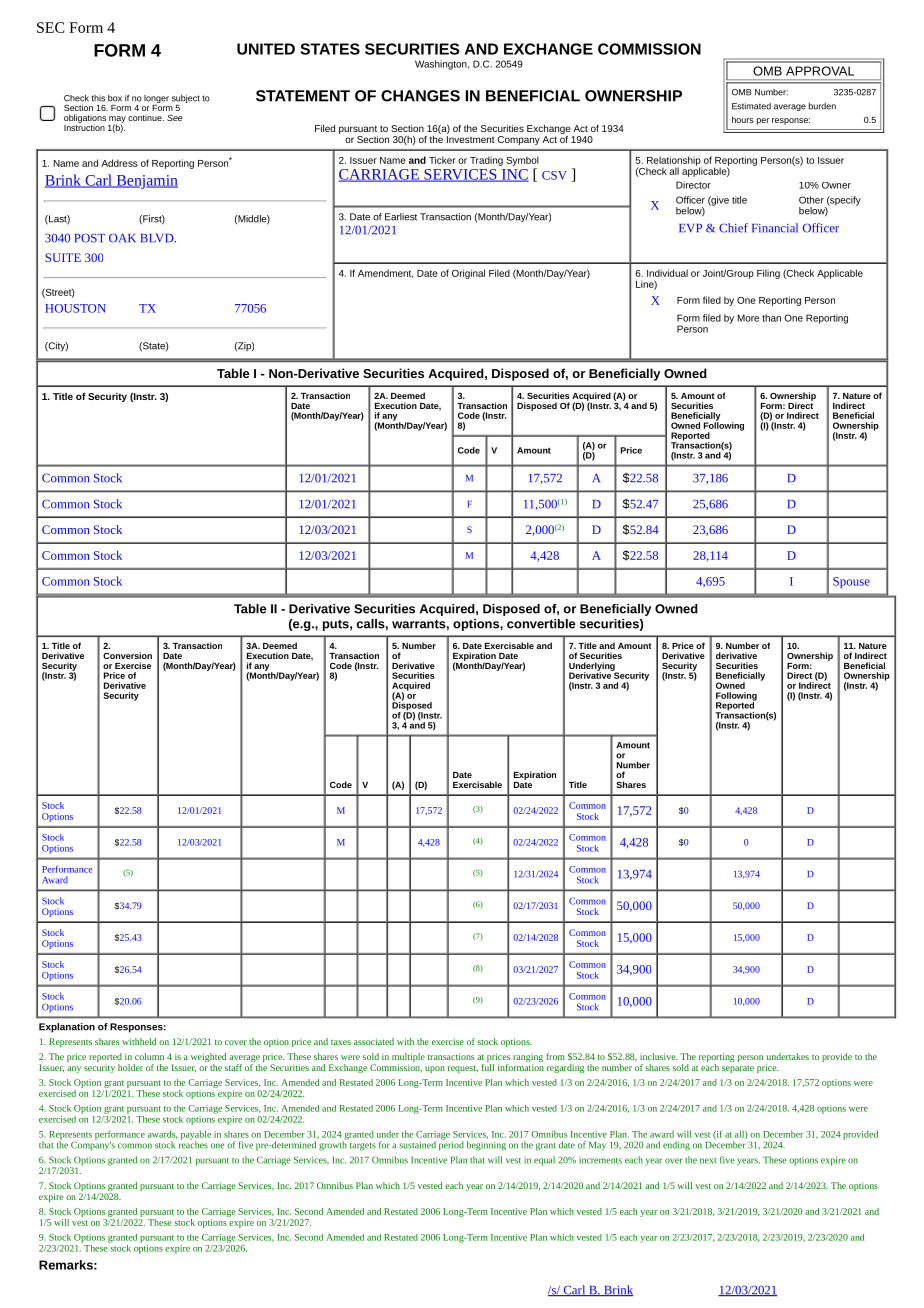 This screenshot has width=924, height=1308. Describe the element at coordinates (851, 582) in the screenshot. I see `Spouse` at that location.
